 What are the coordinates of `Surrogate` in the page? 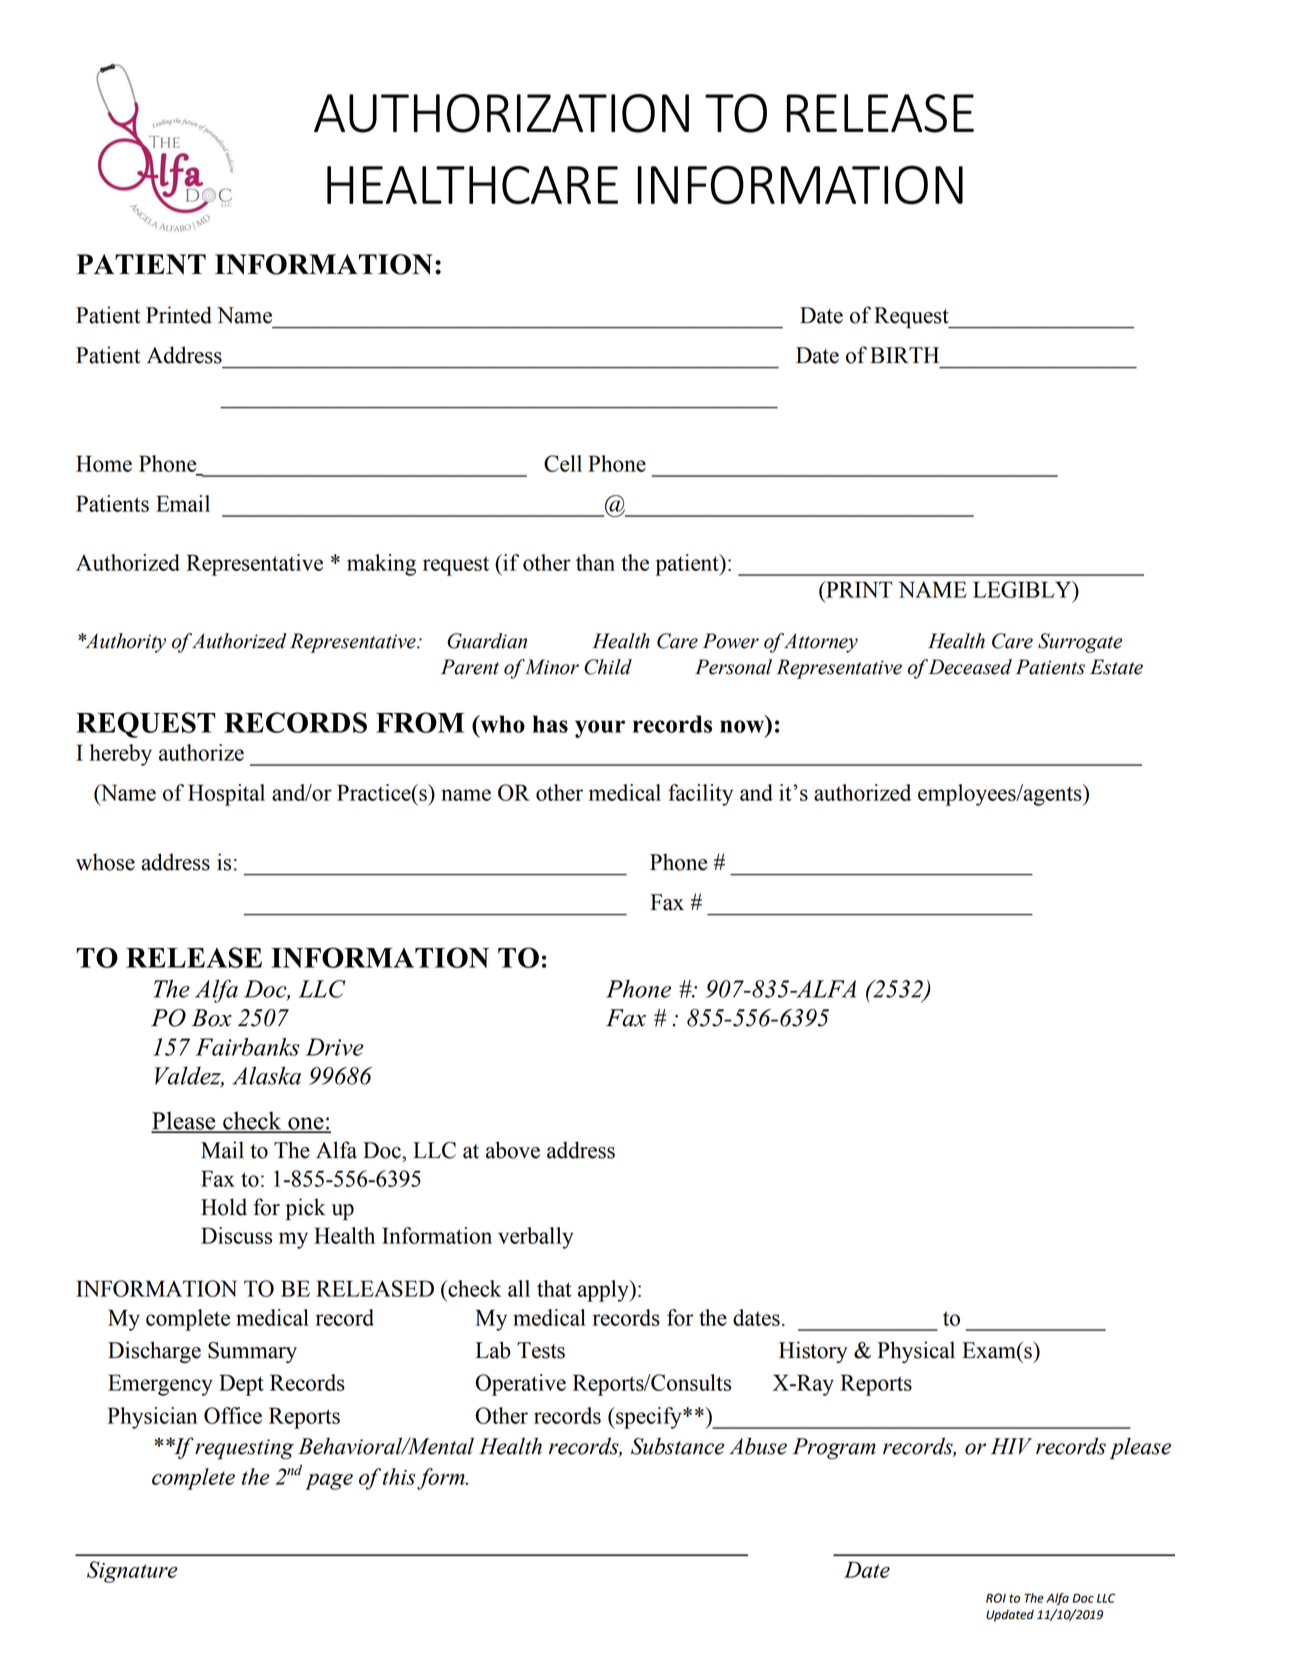 It's located at (1080, 643).
